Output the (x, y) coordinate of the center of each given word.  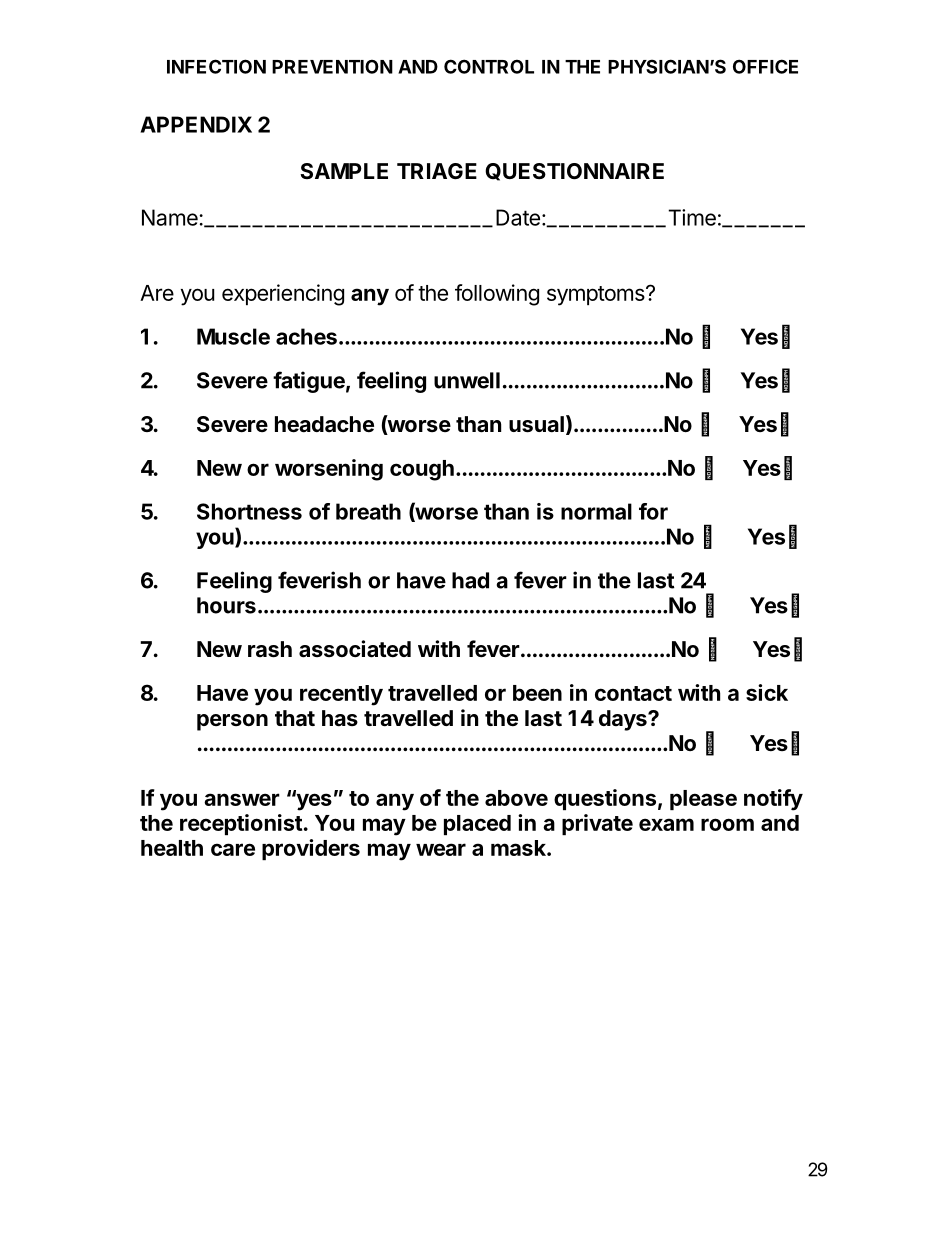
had (470, 580)
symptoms (597, 296)
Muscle (233, 336)
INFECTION (216, 66)
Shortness (249, 511)
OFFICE (765, 66)
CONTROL (489, 66)
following (497, 295)
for (653, 511)
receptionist (241, 824)
